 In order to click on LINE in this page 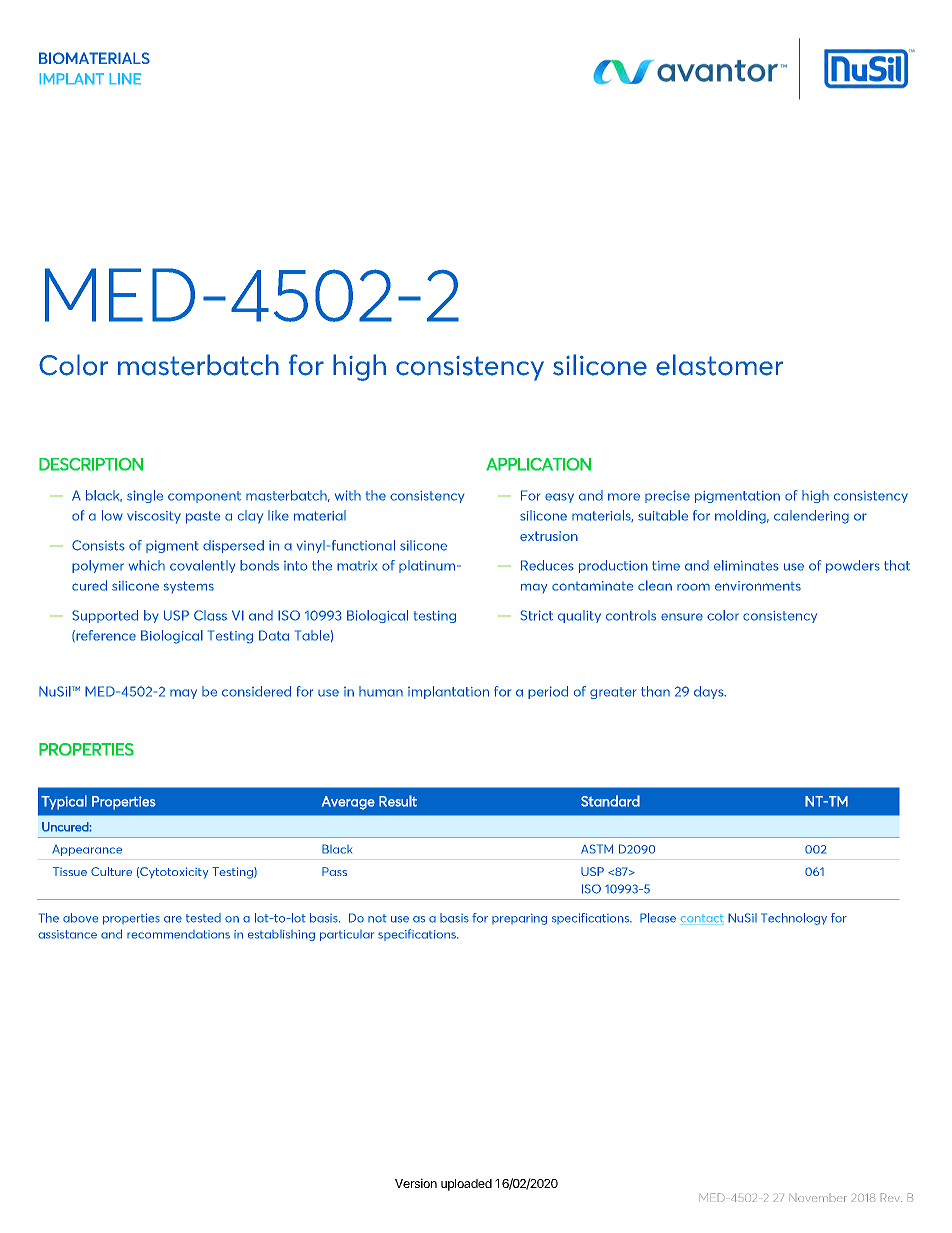, I will do `click(125, 78)`.
